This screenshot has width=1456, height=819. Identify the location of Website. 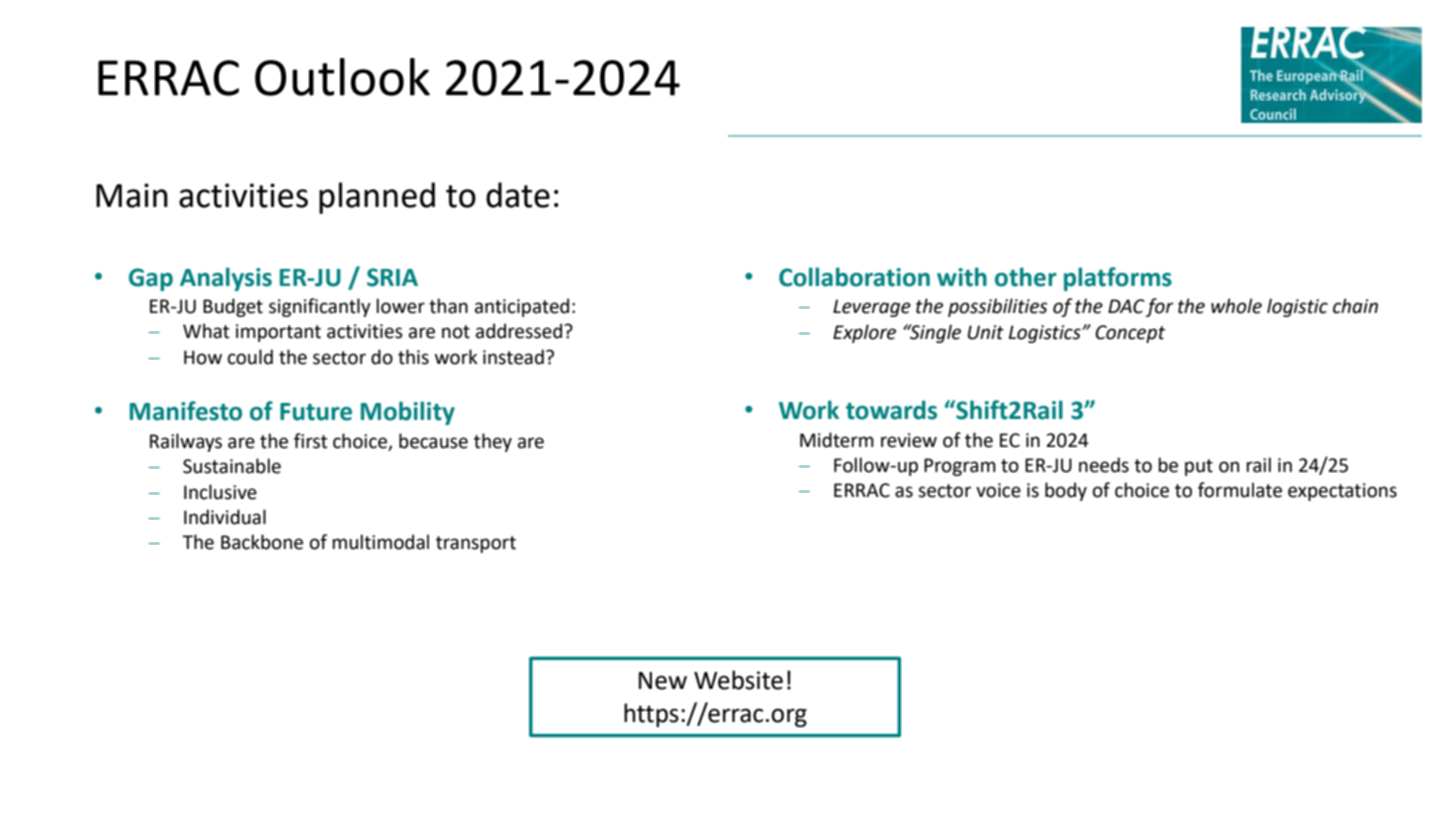
(738, 680).
